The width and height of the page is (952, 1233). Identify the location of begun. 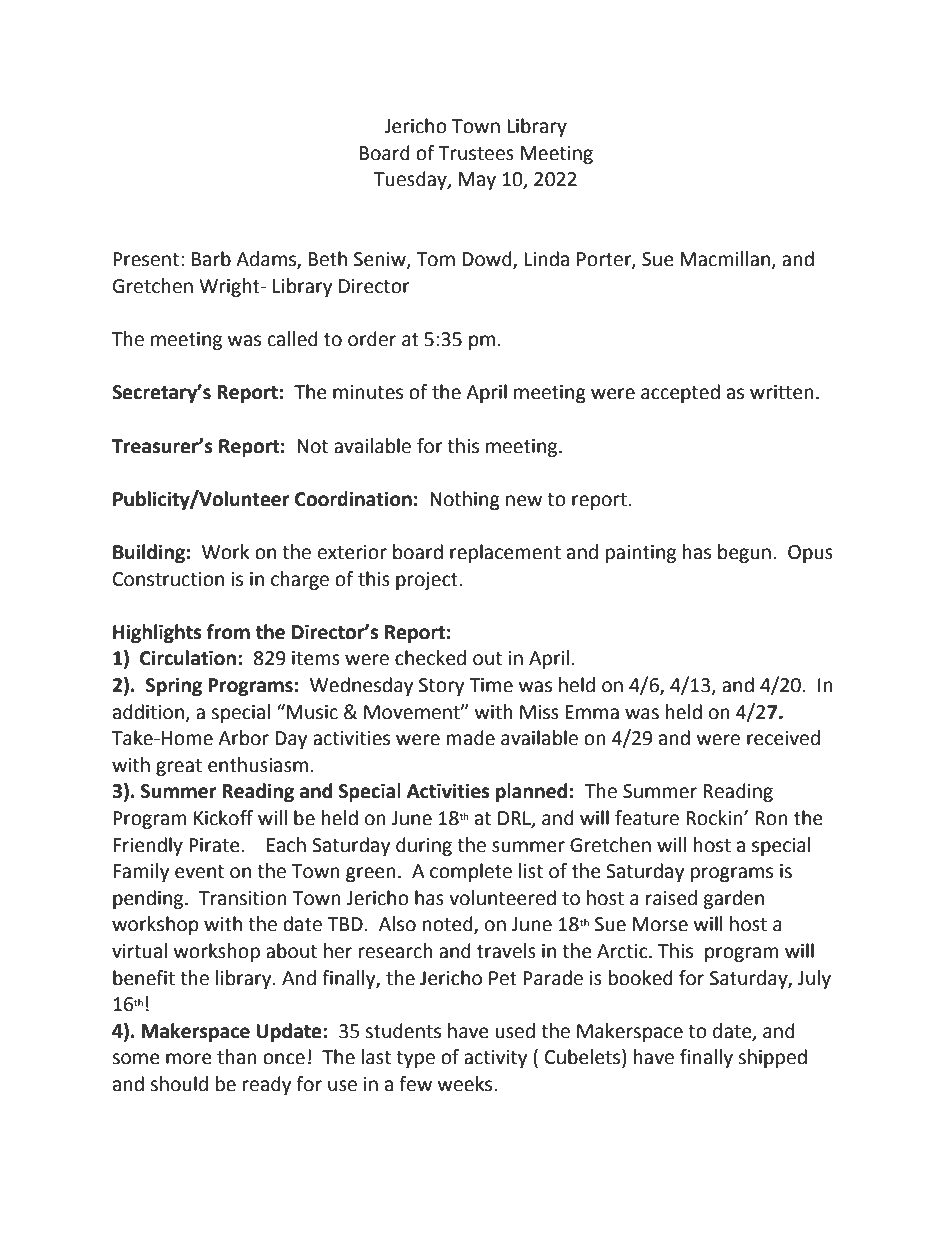
(744, 553).
